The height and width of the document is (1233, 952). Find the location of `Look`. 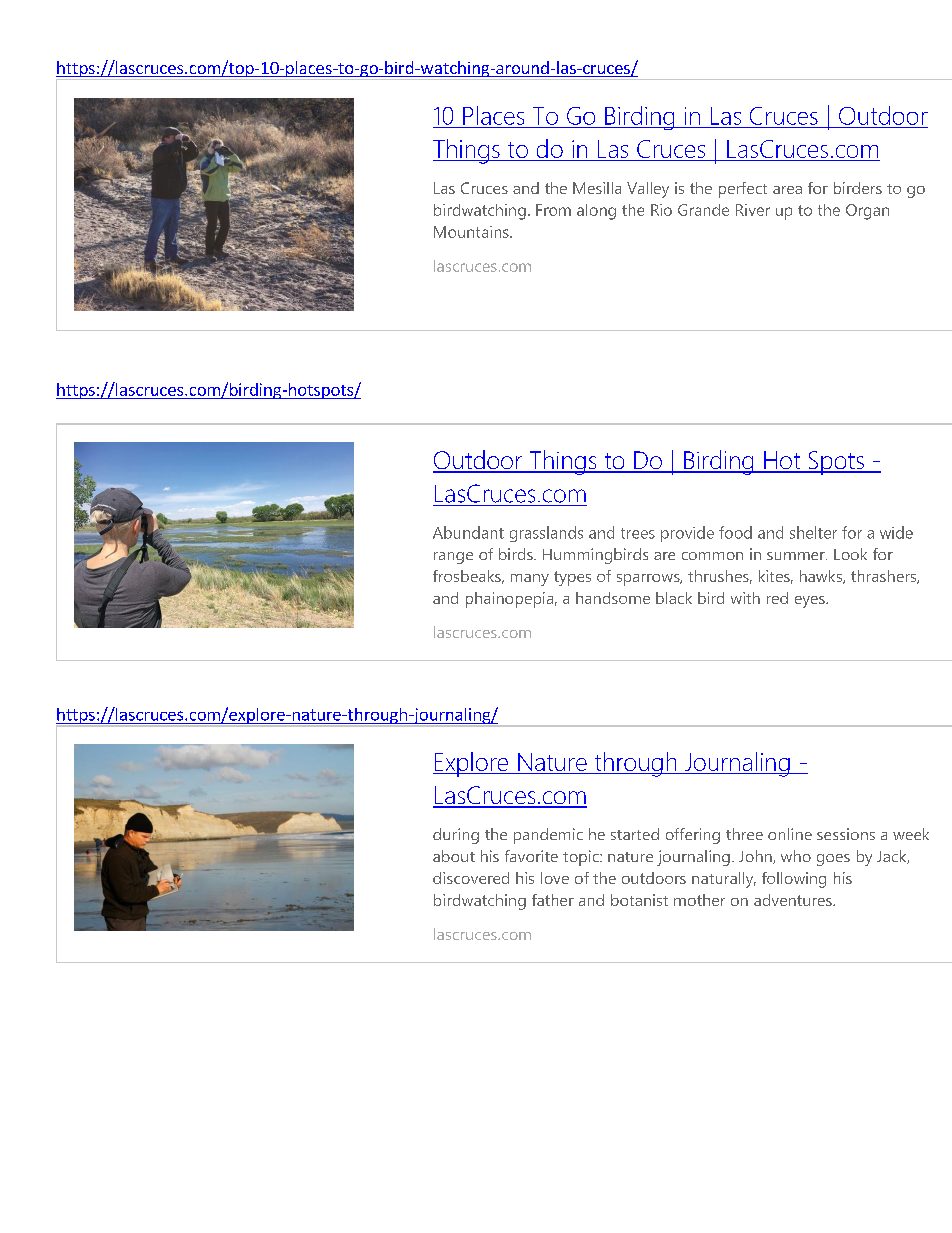

Look is located at coordinates (850, 554).
